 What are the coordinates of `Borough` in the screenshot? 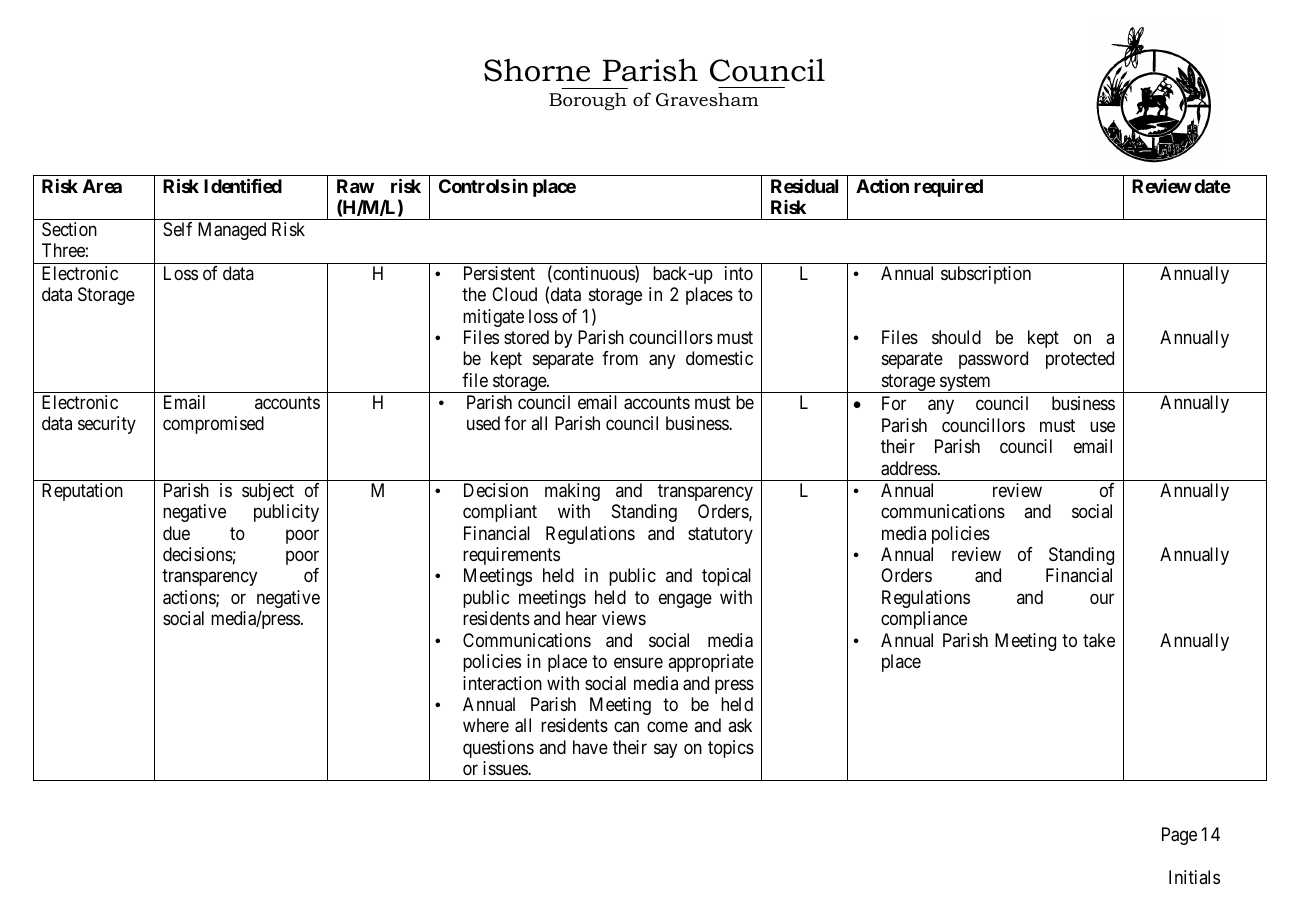 It's located at (588, 101).
